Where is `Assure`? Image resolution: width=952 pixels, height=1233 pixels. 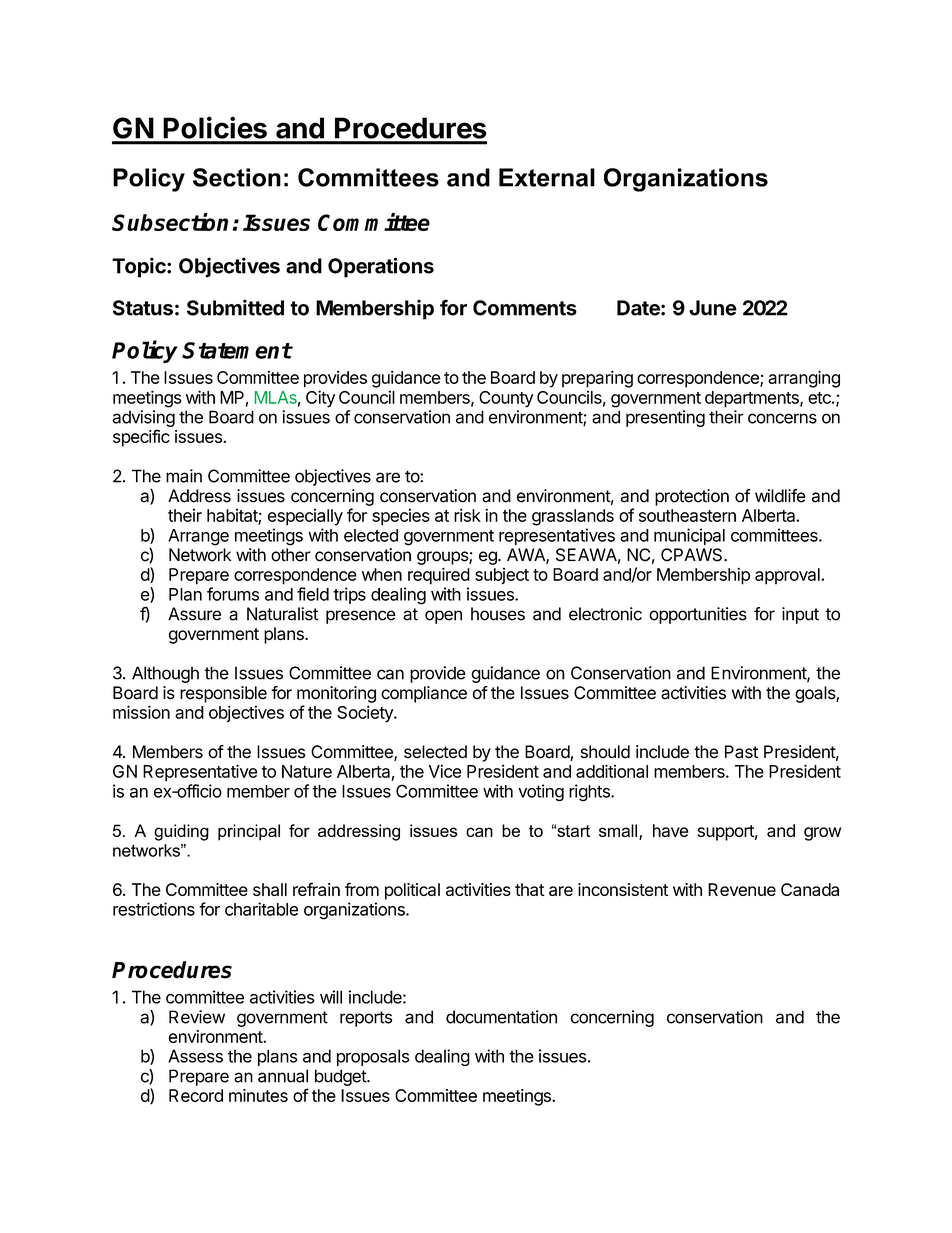 Assure is located at coordinates (194, 614).
